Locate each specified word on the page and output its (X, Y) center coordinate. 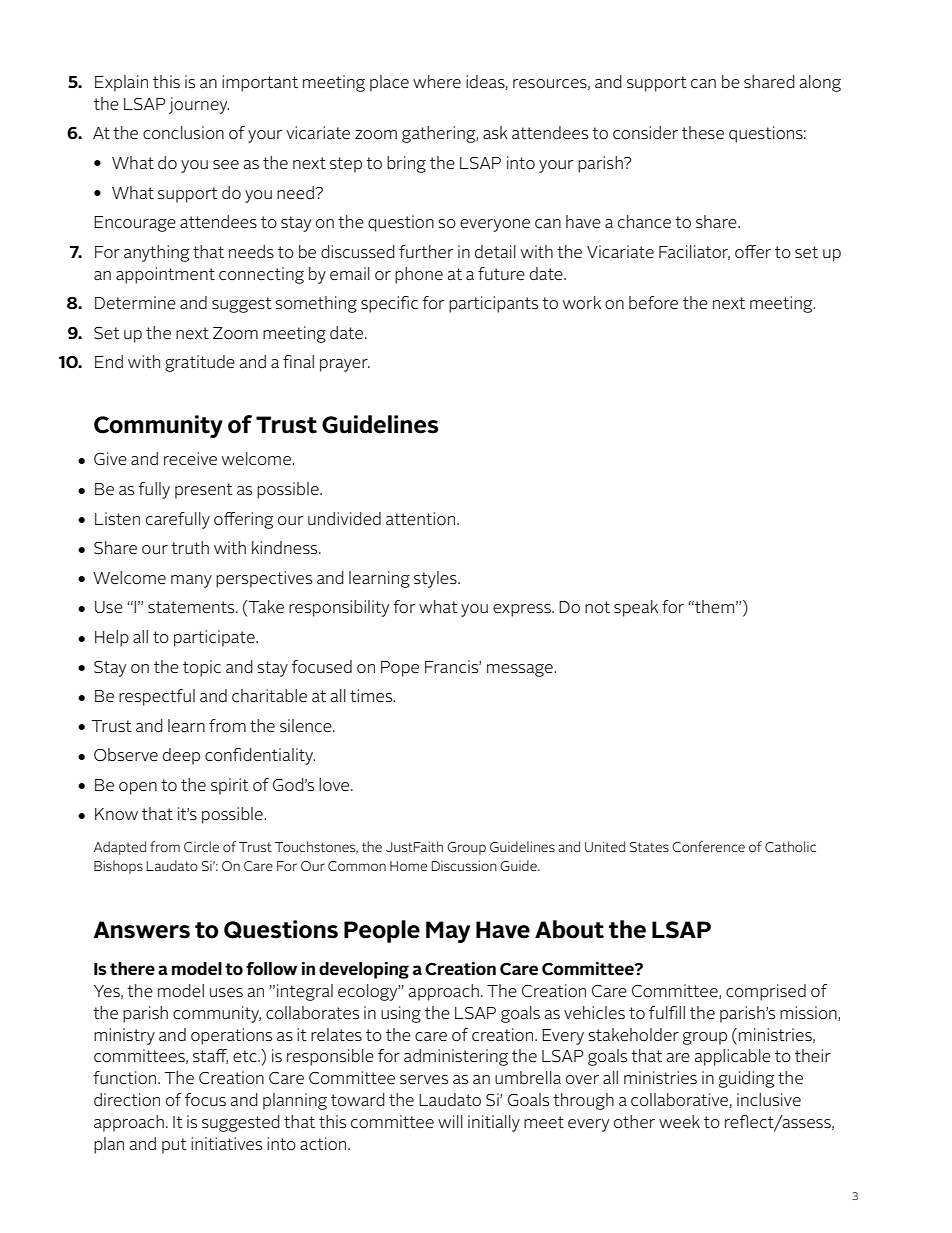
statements (192, 607)
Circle (201, 846)
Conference (708, 846)
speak (636, 608)
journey (199, 105)
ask (495, 133)
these (703, 133)
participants (493, 304)
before (653, 303)
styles (436, 579)
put (174, 1146)
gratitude (200, 363)
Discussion (464, 865)
